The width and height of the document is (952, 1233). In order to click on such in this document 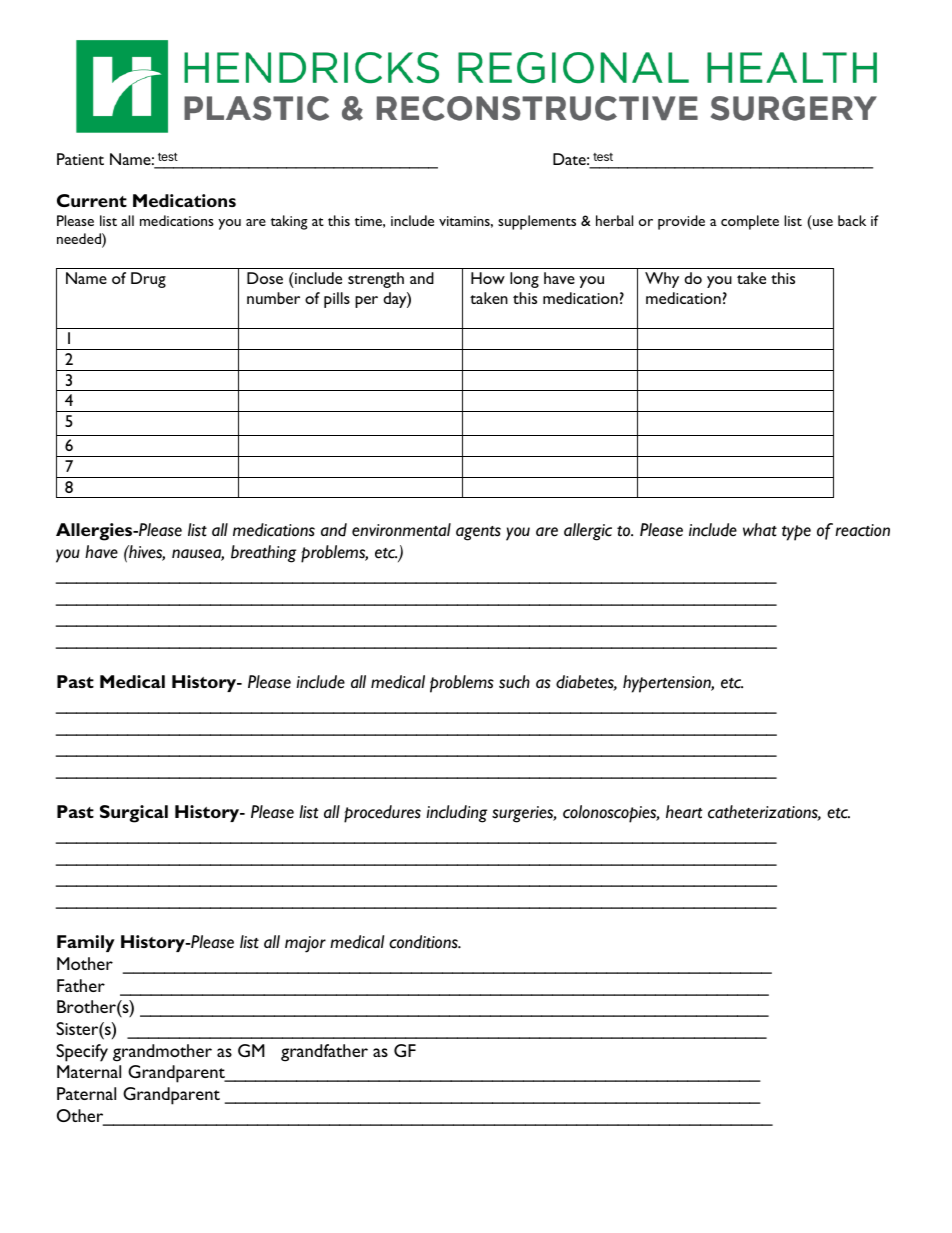, I will do `click(514, 682)`.
